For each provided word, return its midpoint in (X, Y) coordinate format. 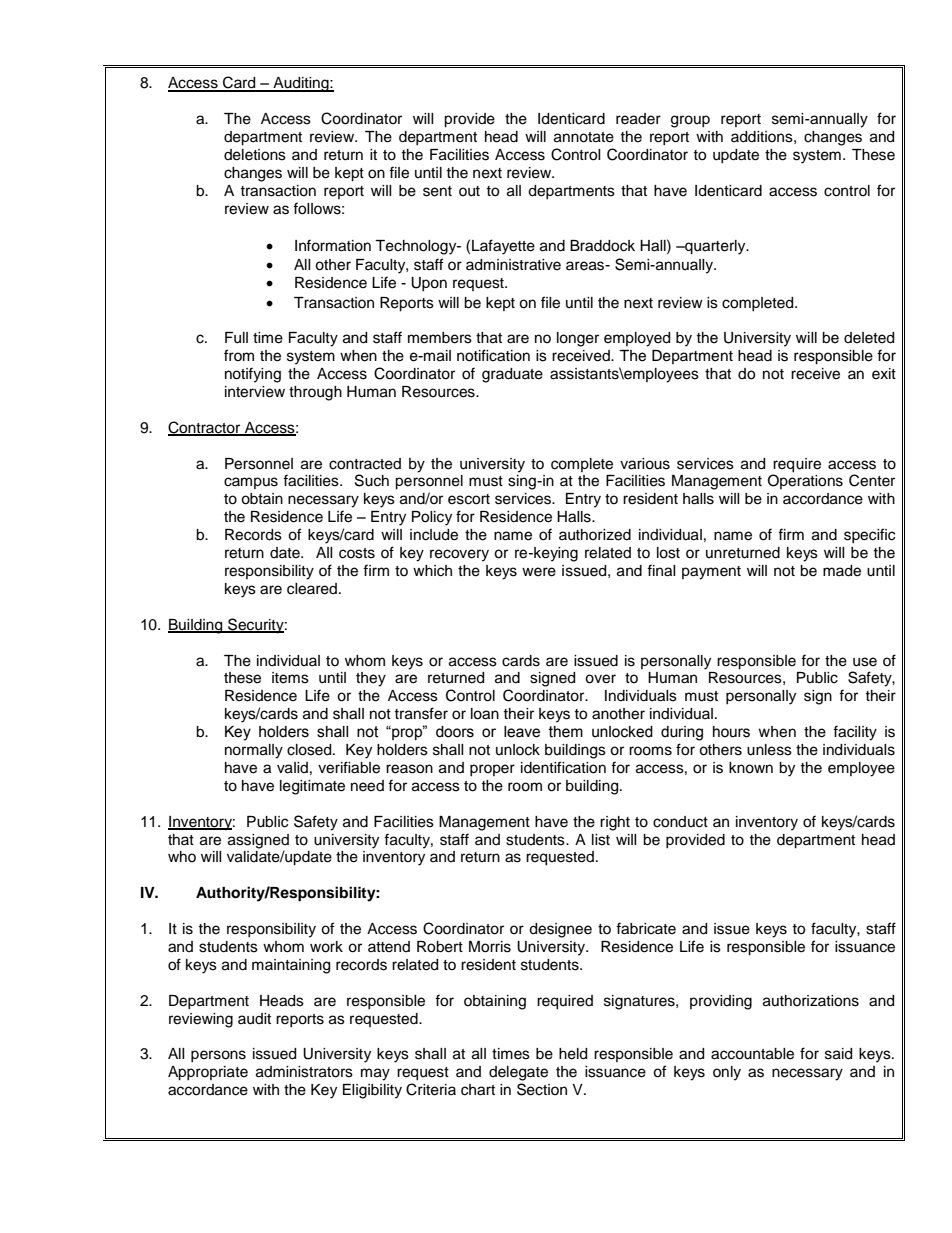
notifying (253, 375)
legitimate (312, 787)
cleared (312, 589)
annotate (584, 137)
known (751, 768)
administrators (304, 1072)
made (842, 571)
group (690, 121)
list (601, 840)
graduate (512, 375)
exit (884, 374)
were (539, 572)
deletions (255, 155)
